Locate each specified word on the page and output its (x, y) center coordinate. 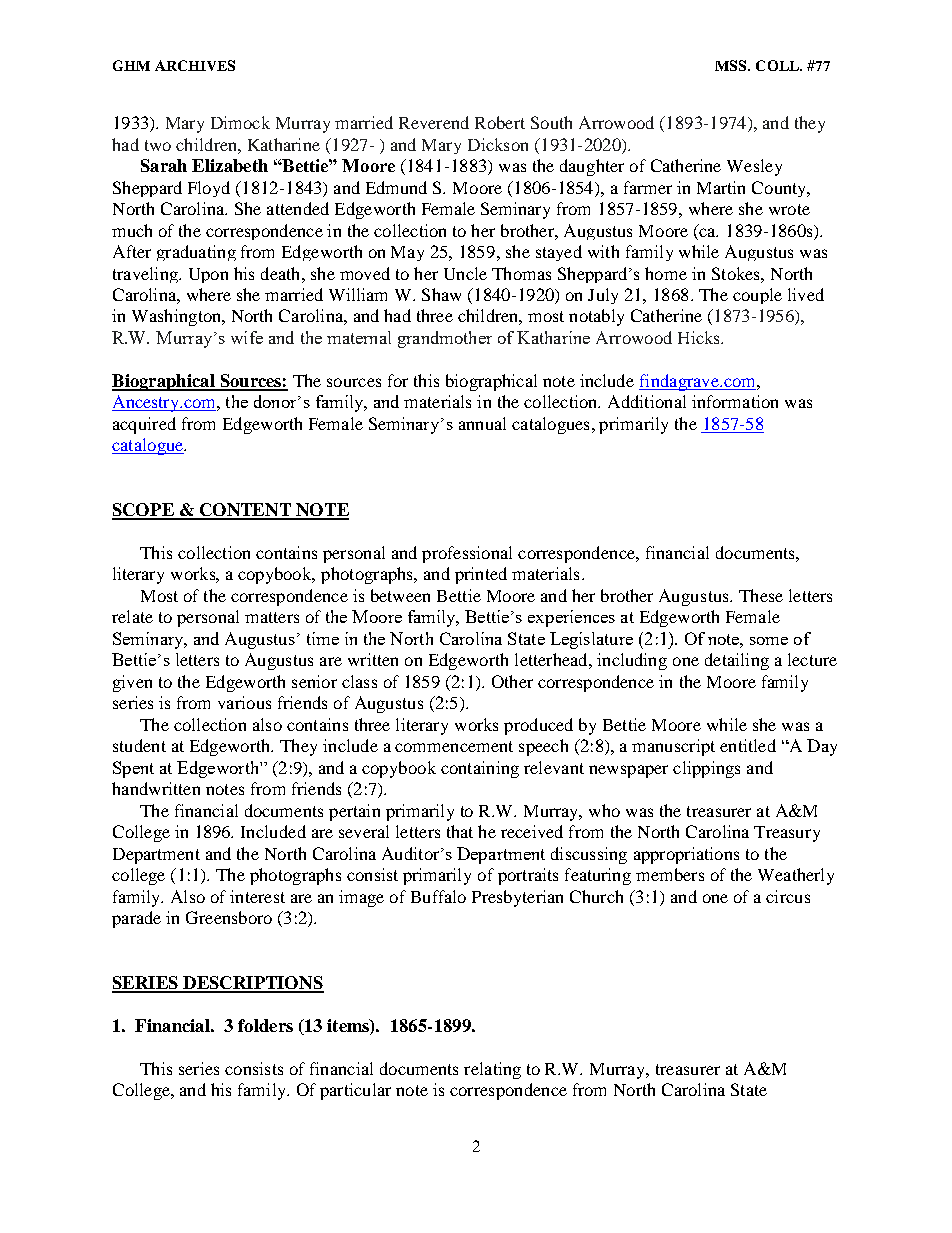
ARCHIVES (195, 65)
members (670, 874)
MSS (732, 65)
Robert (500, 122)
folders (265, 1025)
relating (492, 1070)
